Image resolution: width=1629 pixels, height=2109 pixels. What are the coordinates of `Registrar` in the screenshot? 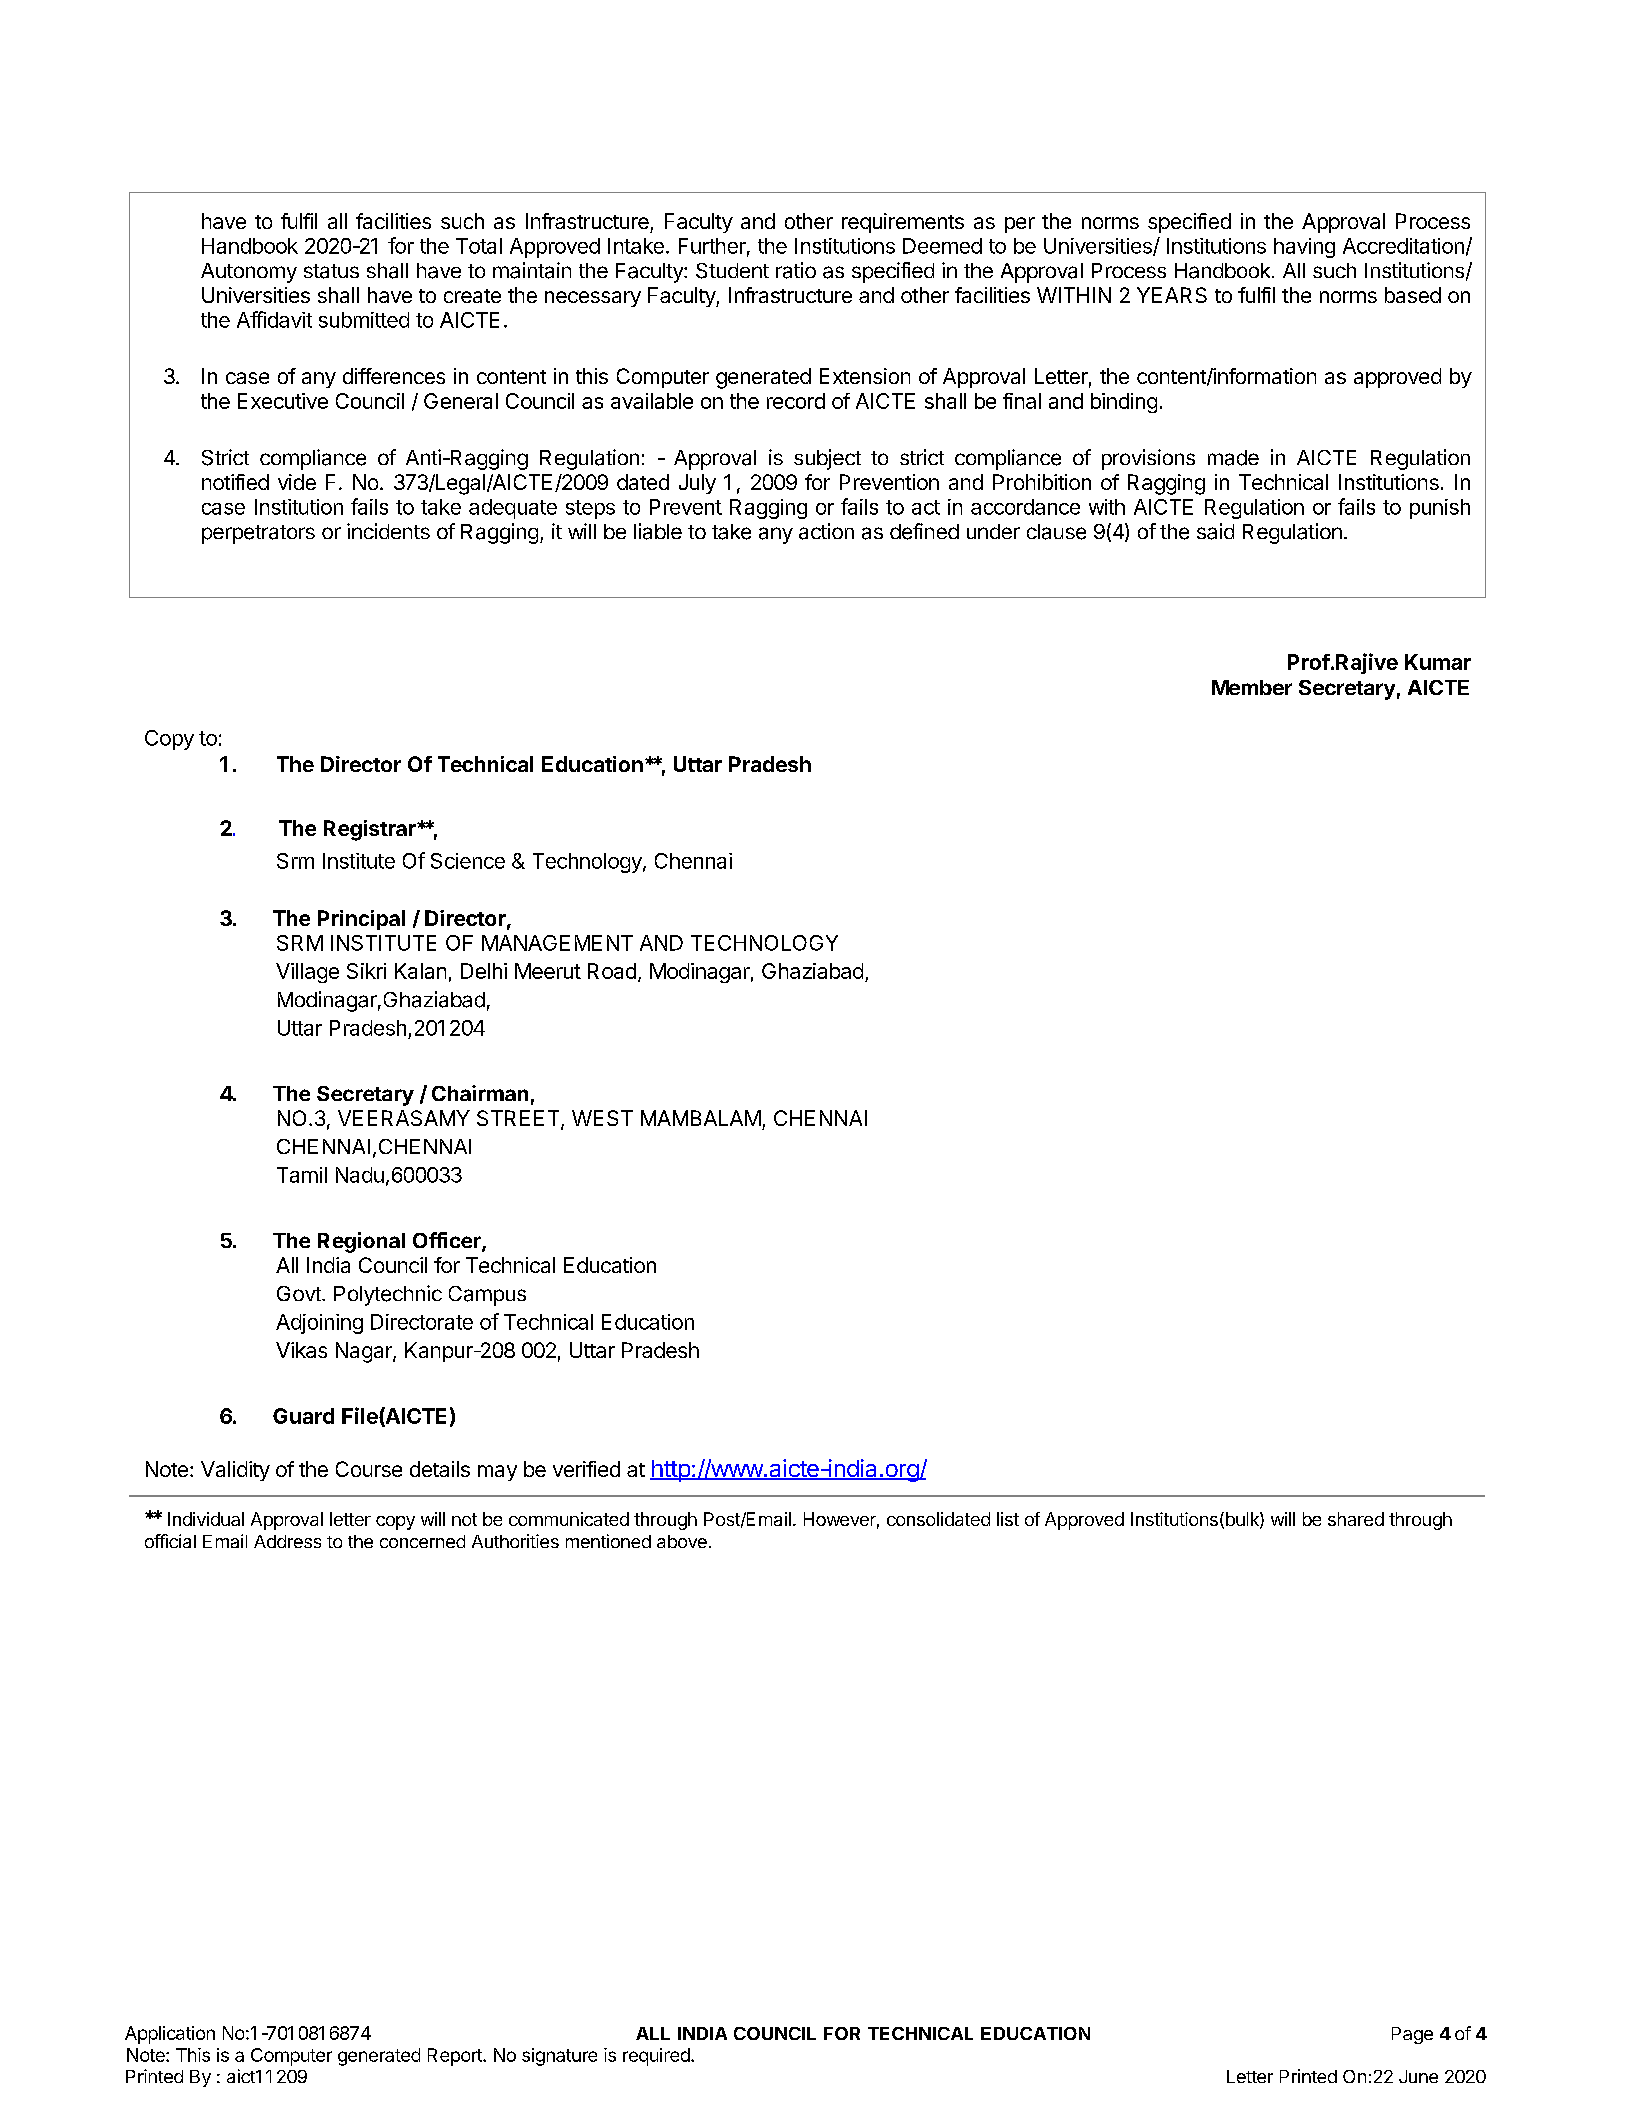 It's located at (371, 830).
